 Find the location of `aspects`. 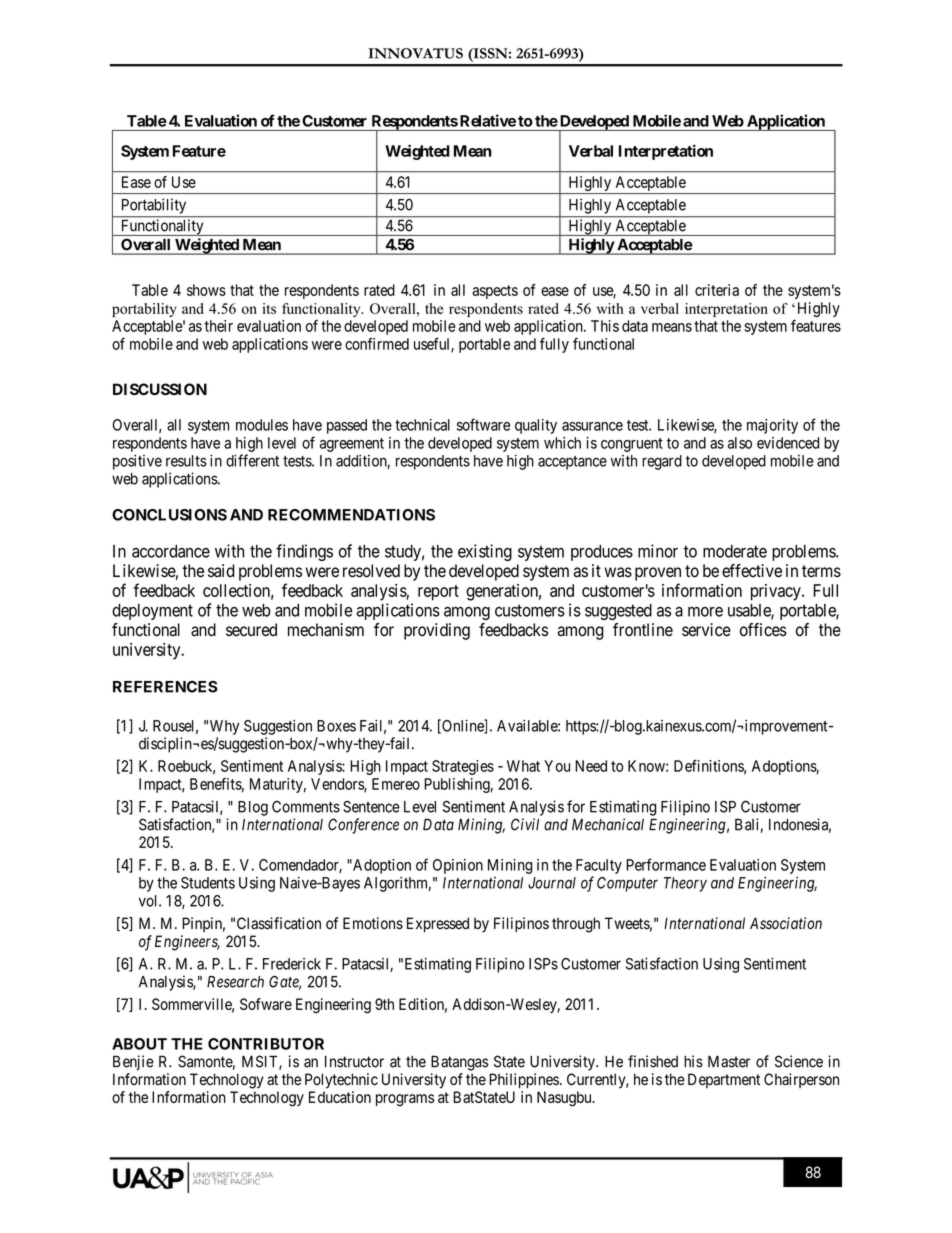

aspects is located at coordinates (495, 292).
